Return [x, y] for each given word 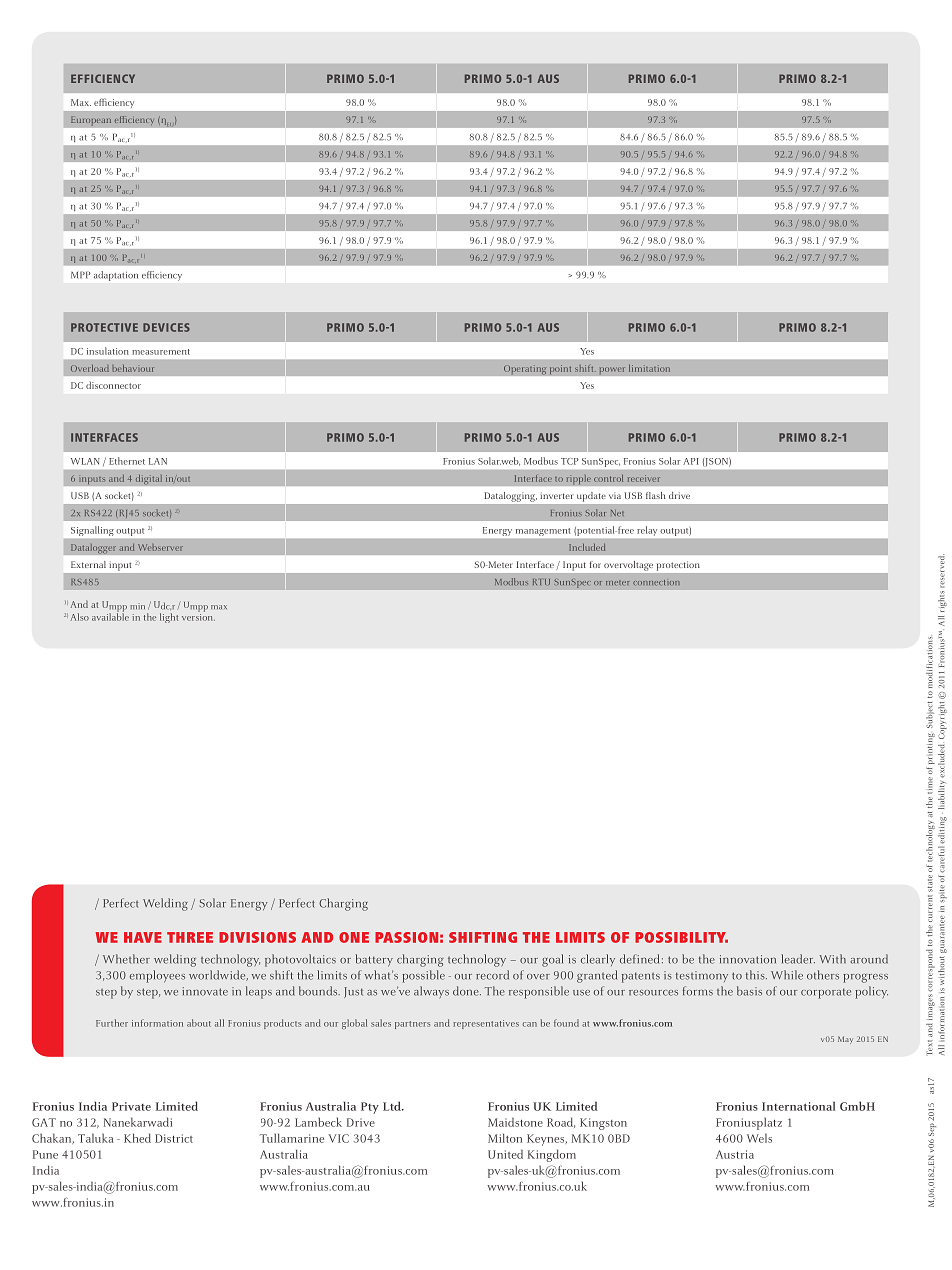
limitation [649, 368]
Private [131, 1106]
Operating [525, 370]
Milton [505, 1138]
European [91, 121]
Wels [759, 1138]
